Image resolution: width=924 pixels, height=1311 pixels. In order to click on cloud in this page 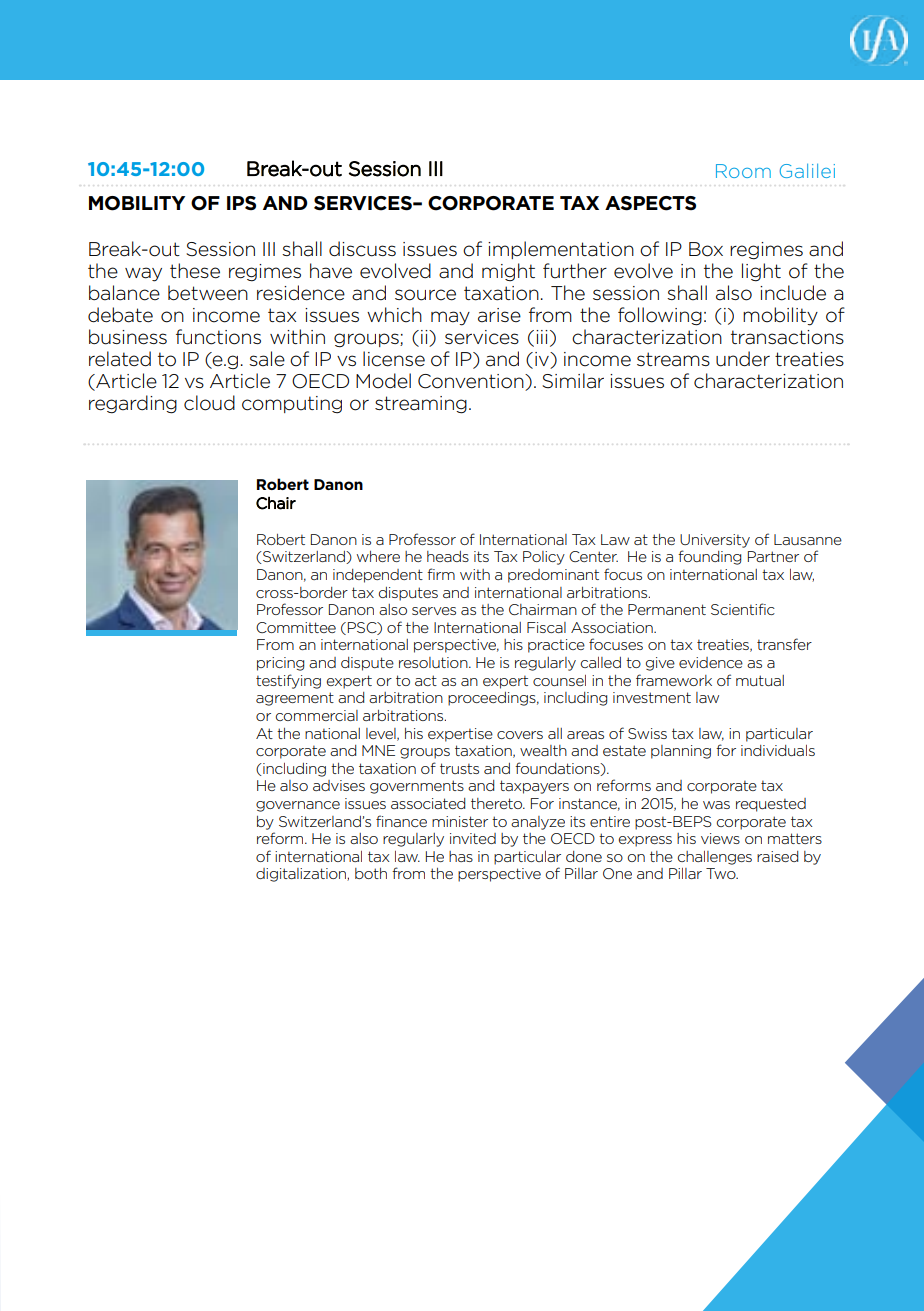, I will do `click(209, 403)`.
